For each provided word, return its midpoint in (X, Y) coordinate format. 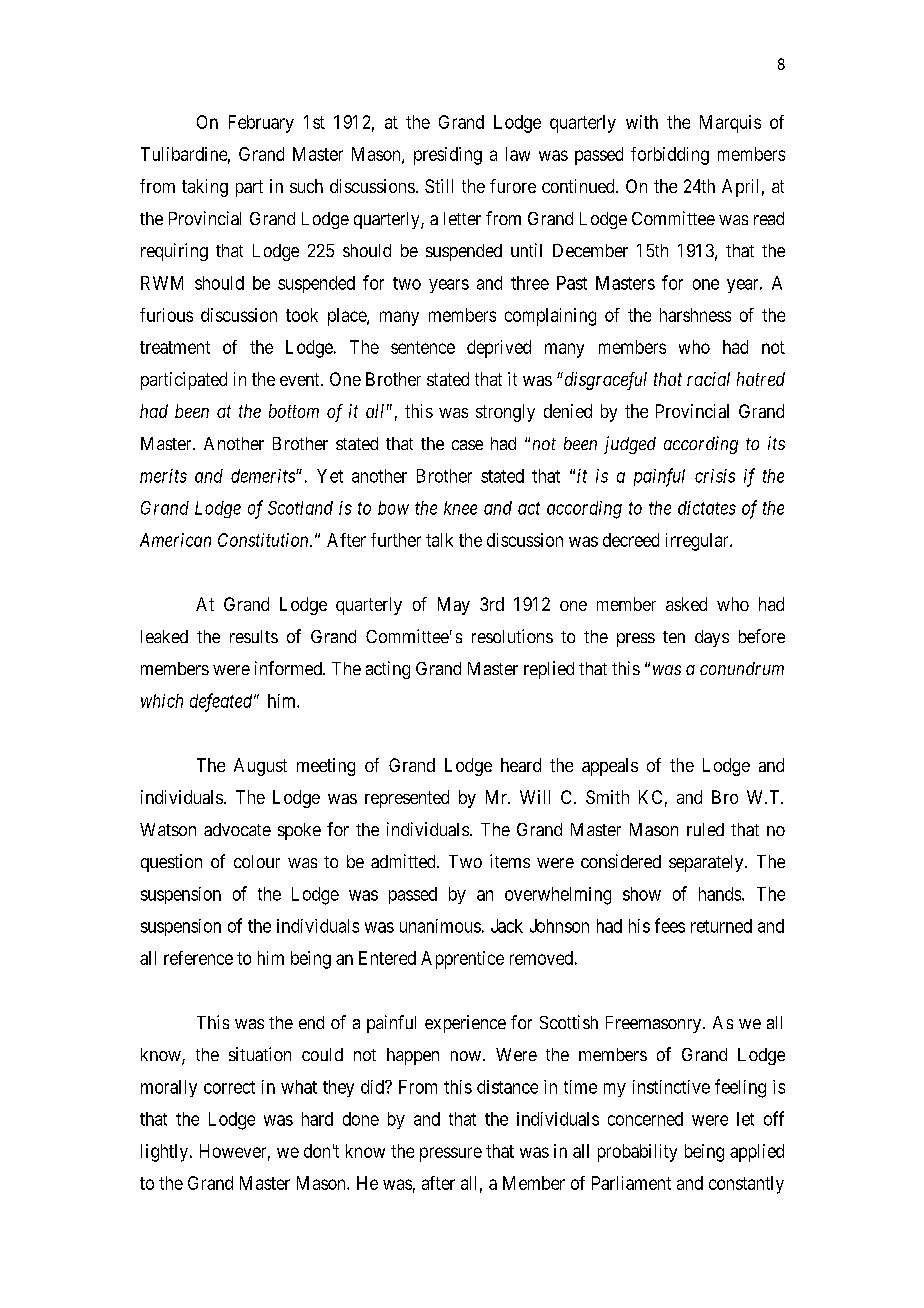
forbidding (670, 156)
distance (507, 1087)
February (261, 124)
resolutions (512, 636)
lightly (164, 1153)
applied (757, 1153)
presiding (448, 156)
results (254, 636)
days (712, 638)
